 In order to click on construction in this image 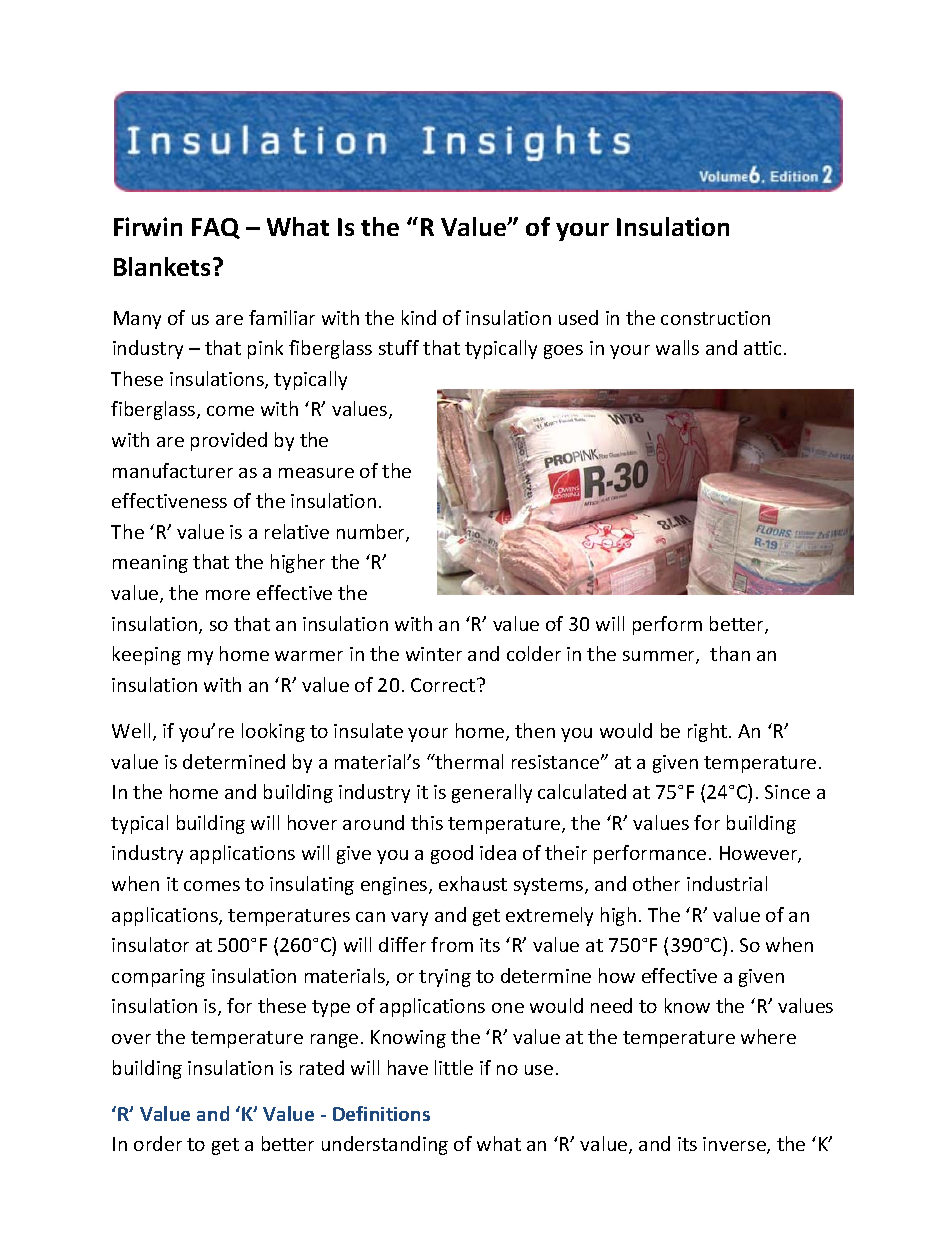, I will do `click(715, 318)`.
